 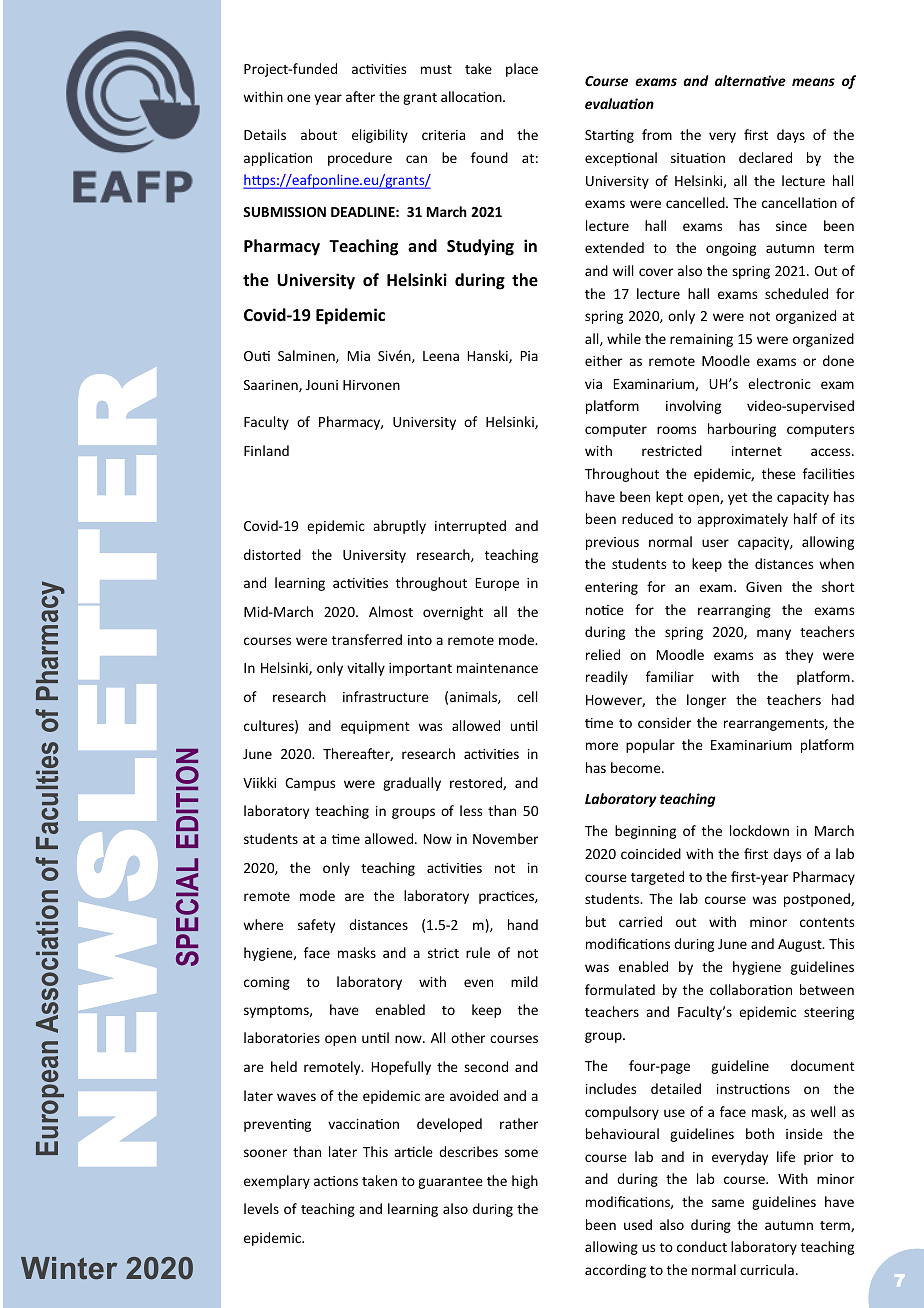 What do you see at coordinates (272, 554) in the document?
I see `distorted` at bounding box center [272, 554].
